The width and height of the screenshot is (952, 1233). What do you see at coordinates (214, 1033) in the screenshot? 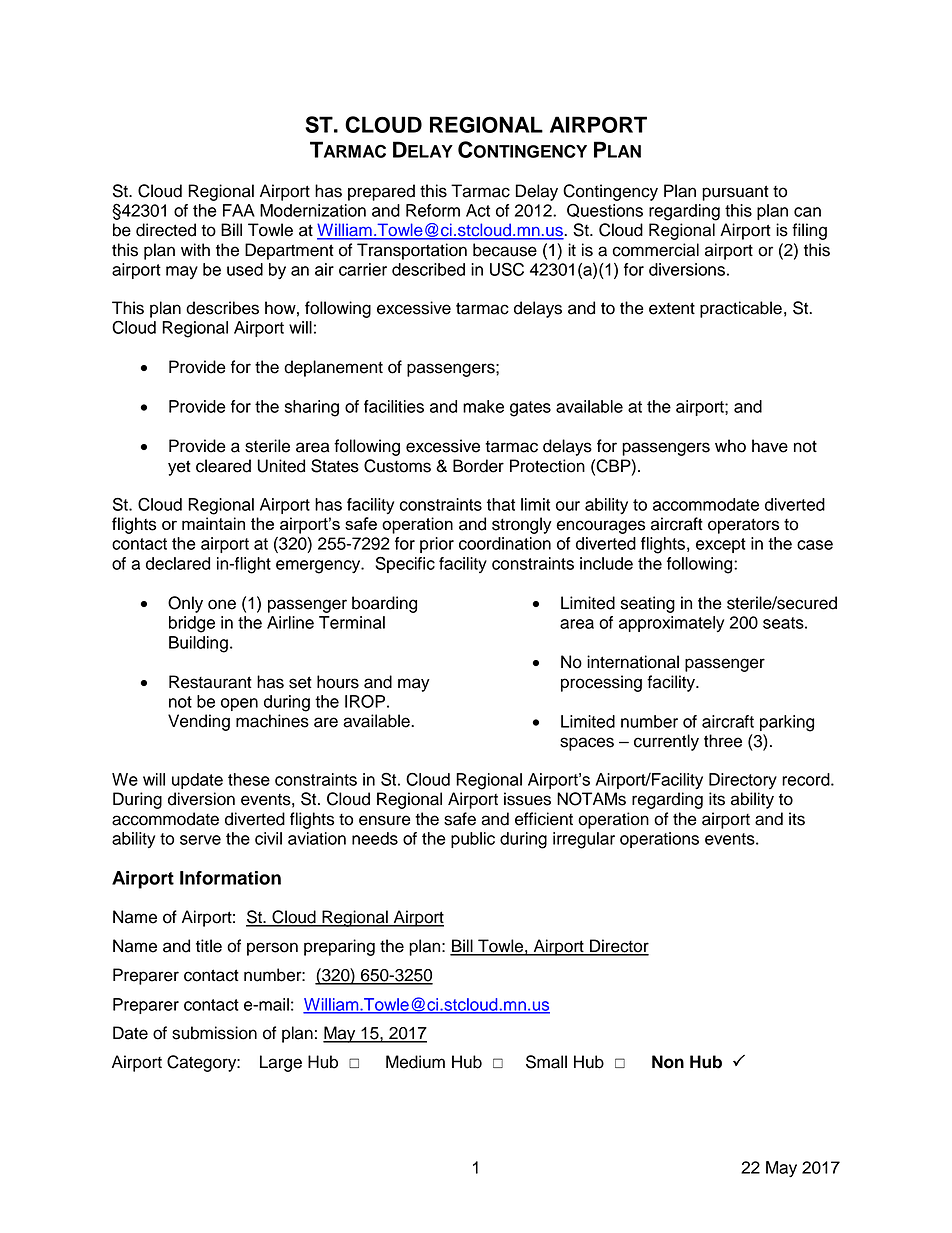
I see `submission` at bounding box center [214, 1033].
